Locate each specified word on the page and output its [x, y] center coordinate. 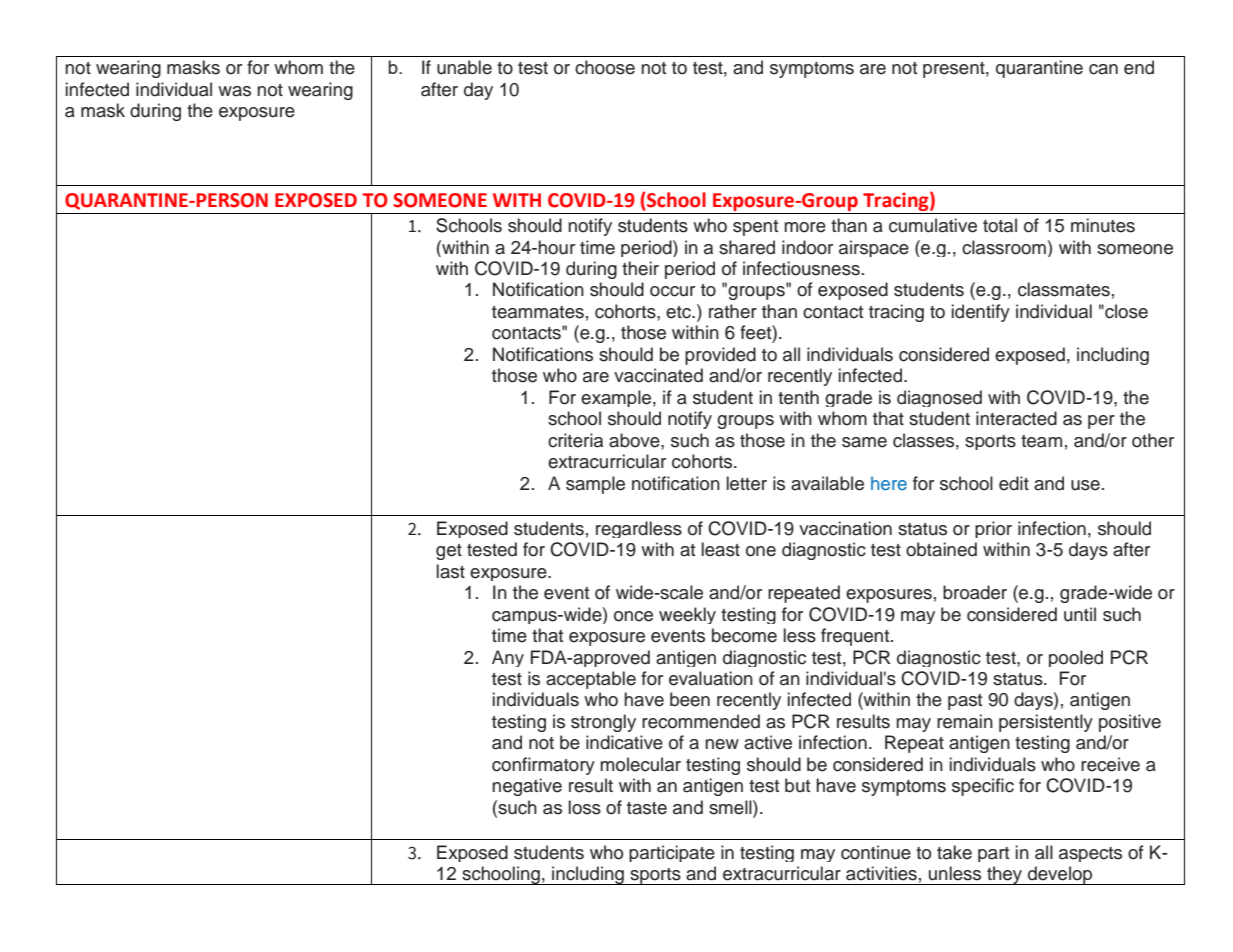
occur [672, 291]
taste [647, 808]
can [1103, 69]
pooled [1076, 658]
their [640, 268]
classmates [1064, 289]
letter [747, 483]
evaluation [711, 678]
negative [527, 787]
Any [508, 658]
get [449, 552]
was [234, 91]
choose [605, 67]
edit [1014, 483]
